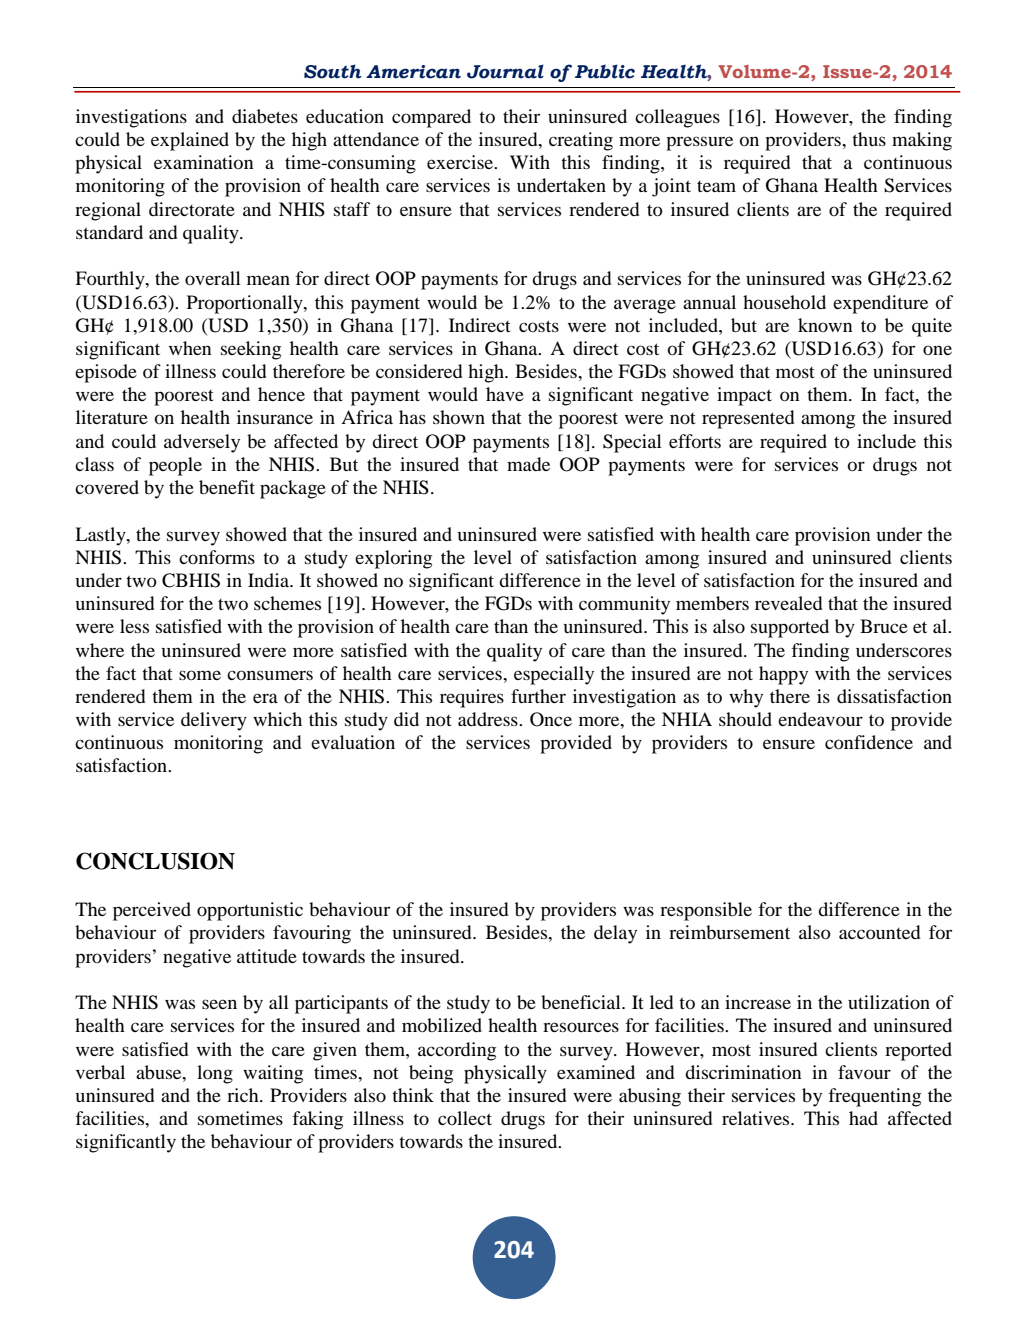  What do you see at coordinates (465, 1118) in the screenshot?
I see `collect` at bounding box center [465, 1118].
